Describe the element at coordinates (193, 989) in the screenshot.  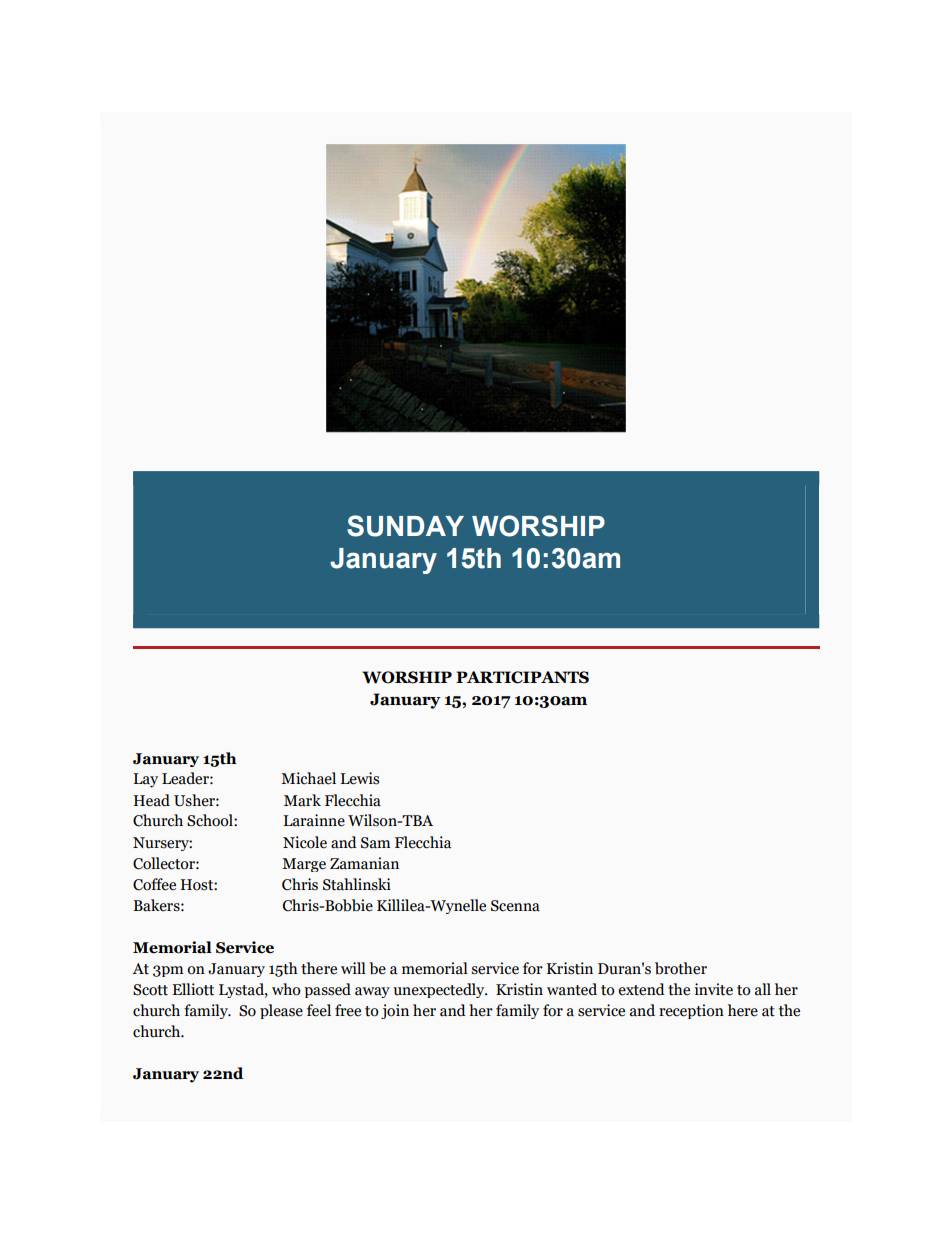
I see `Elliott` at that location.
